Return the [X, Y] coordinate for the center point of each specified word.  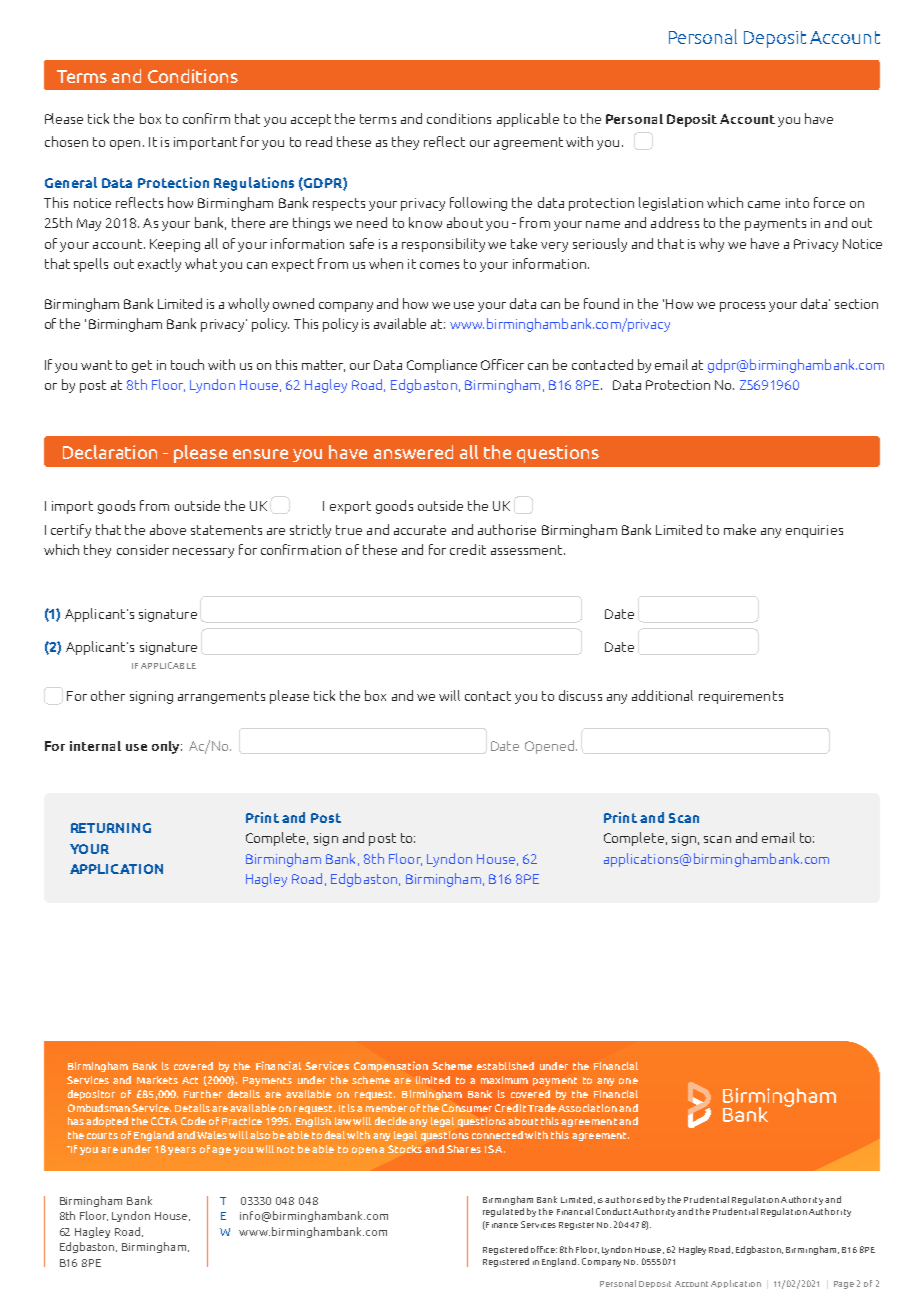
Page [844, 1285]
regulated [503, 1212]
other [108, 695]
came [764, 204]
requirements [741, 697]
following [478, 204]
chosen [66, 141]
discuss [580, 695]
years [182, 1151]
